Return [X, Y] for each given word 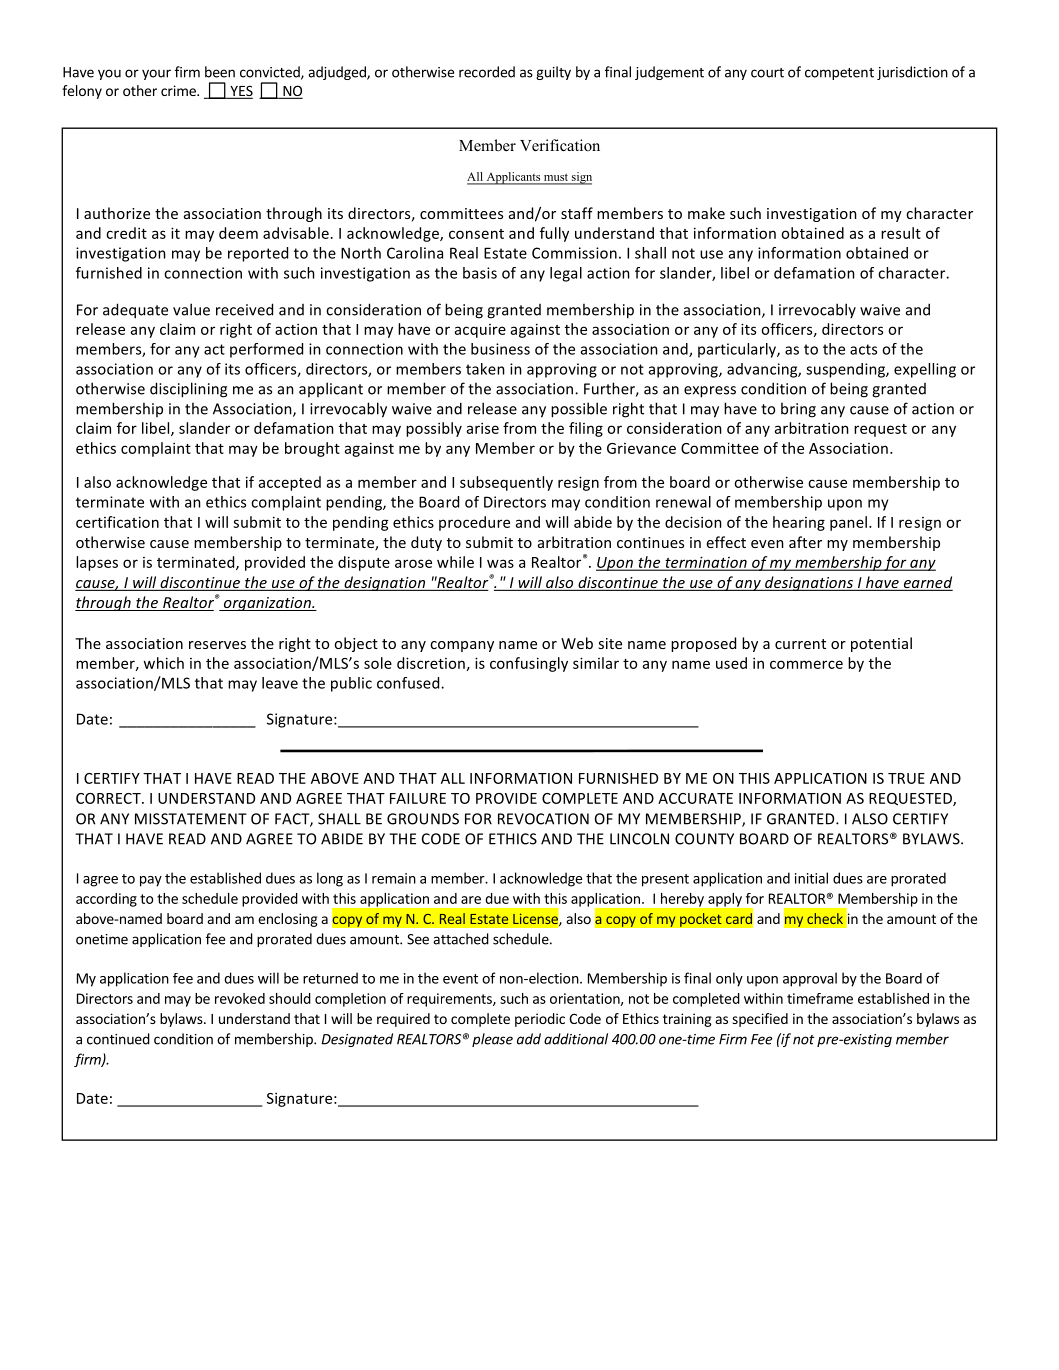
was [500, 563]
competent [839, 74]
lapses [97, 563]
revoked [240, 998]
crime [179, 90]
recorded [487, 72]
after [805, 542]
